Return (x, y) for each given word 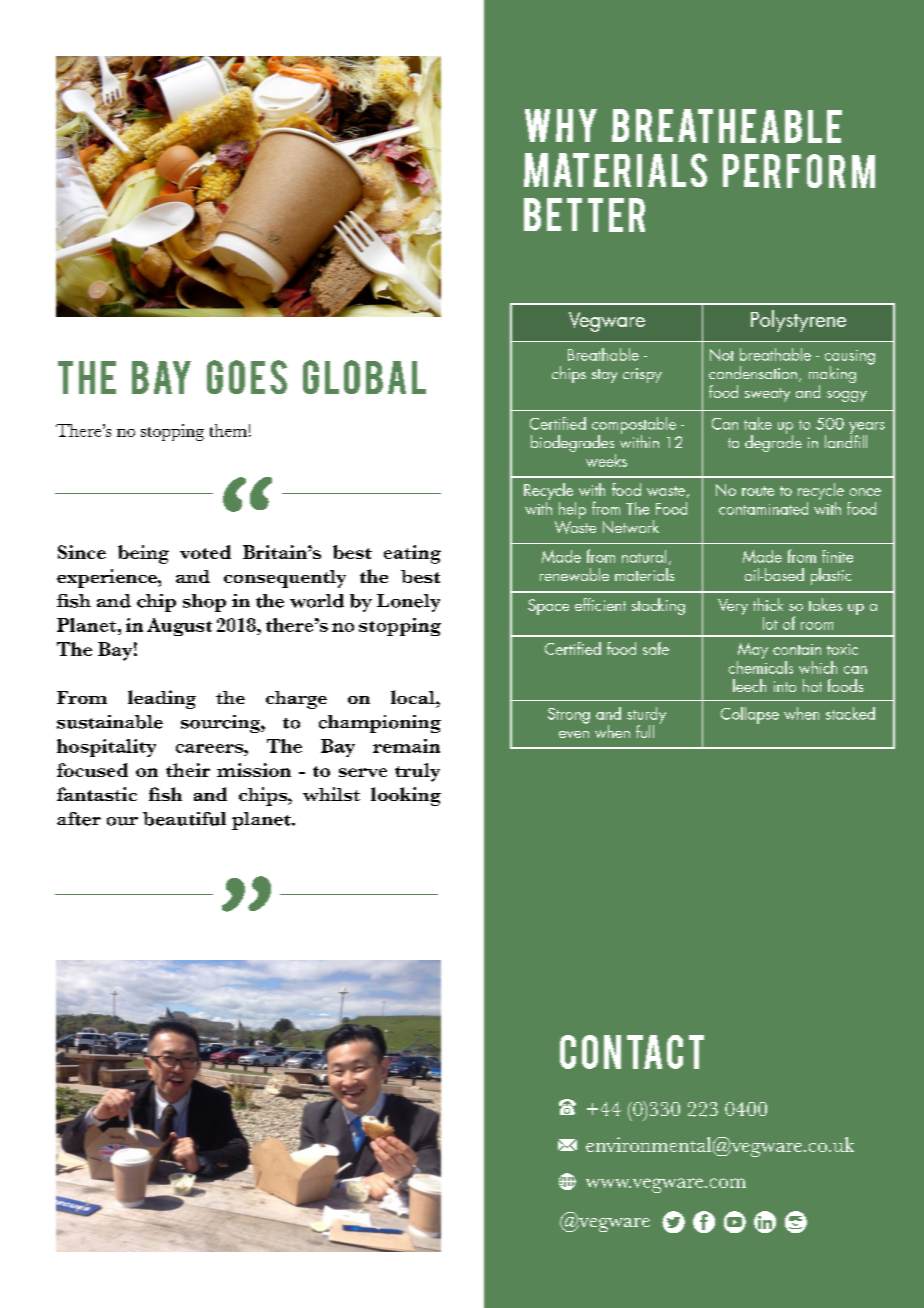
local (414, 697)
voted (205, 552)
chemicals (761, 666)
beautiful (184, 819)
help (572, 510)
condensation (753, 372)
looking (406, 796)
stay (604, 376)
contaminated (763, 508)
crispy (642, 375)
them (228, 430)
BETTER (584, 215)
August (179, 627)
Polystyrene (798, 321)
